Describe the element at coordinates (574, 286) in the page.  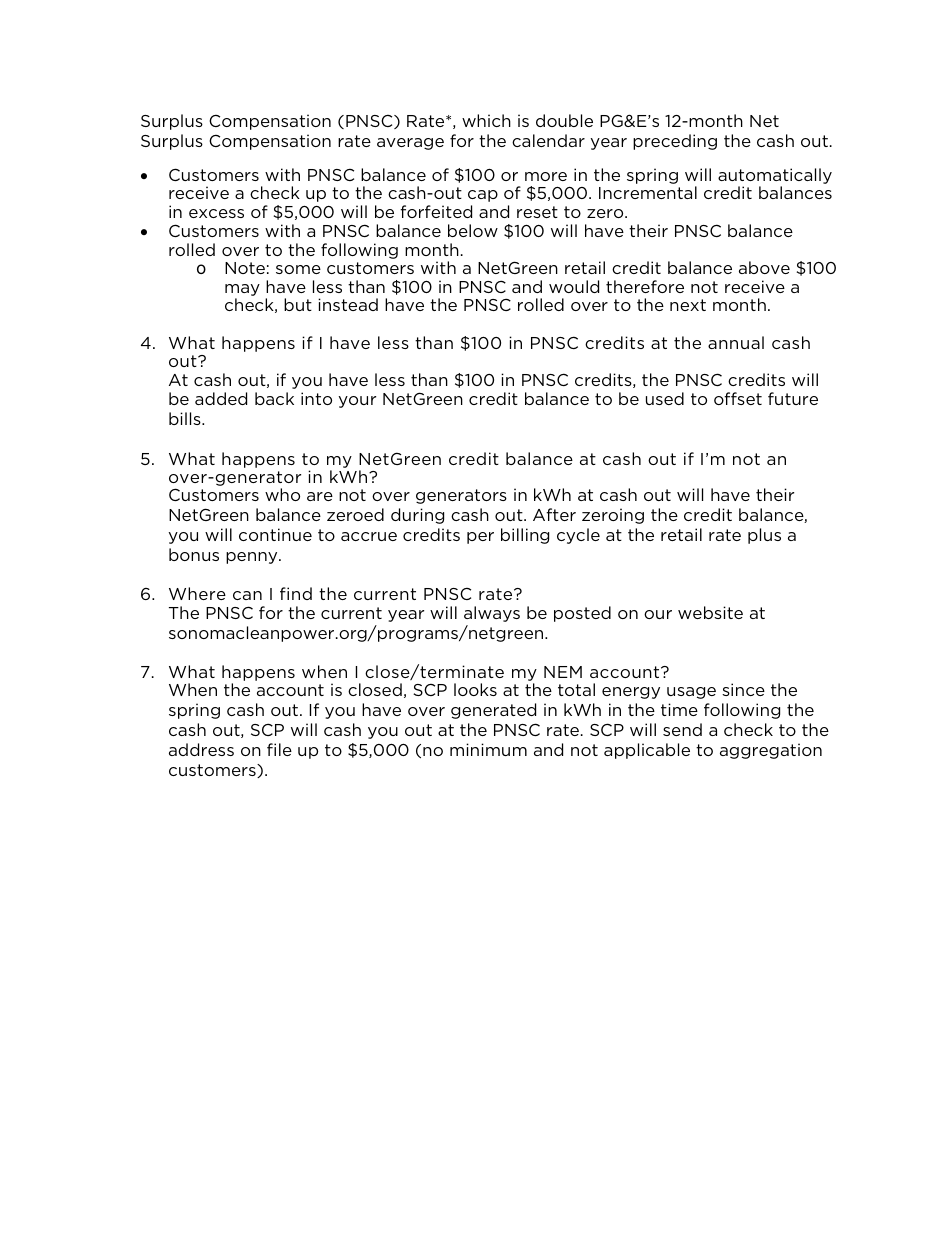
I see `would` at that location.
